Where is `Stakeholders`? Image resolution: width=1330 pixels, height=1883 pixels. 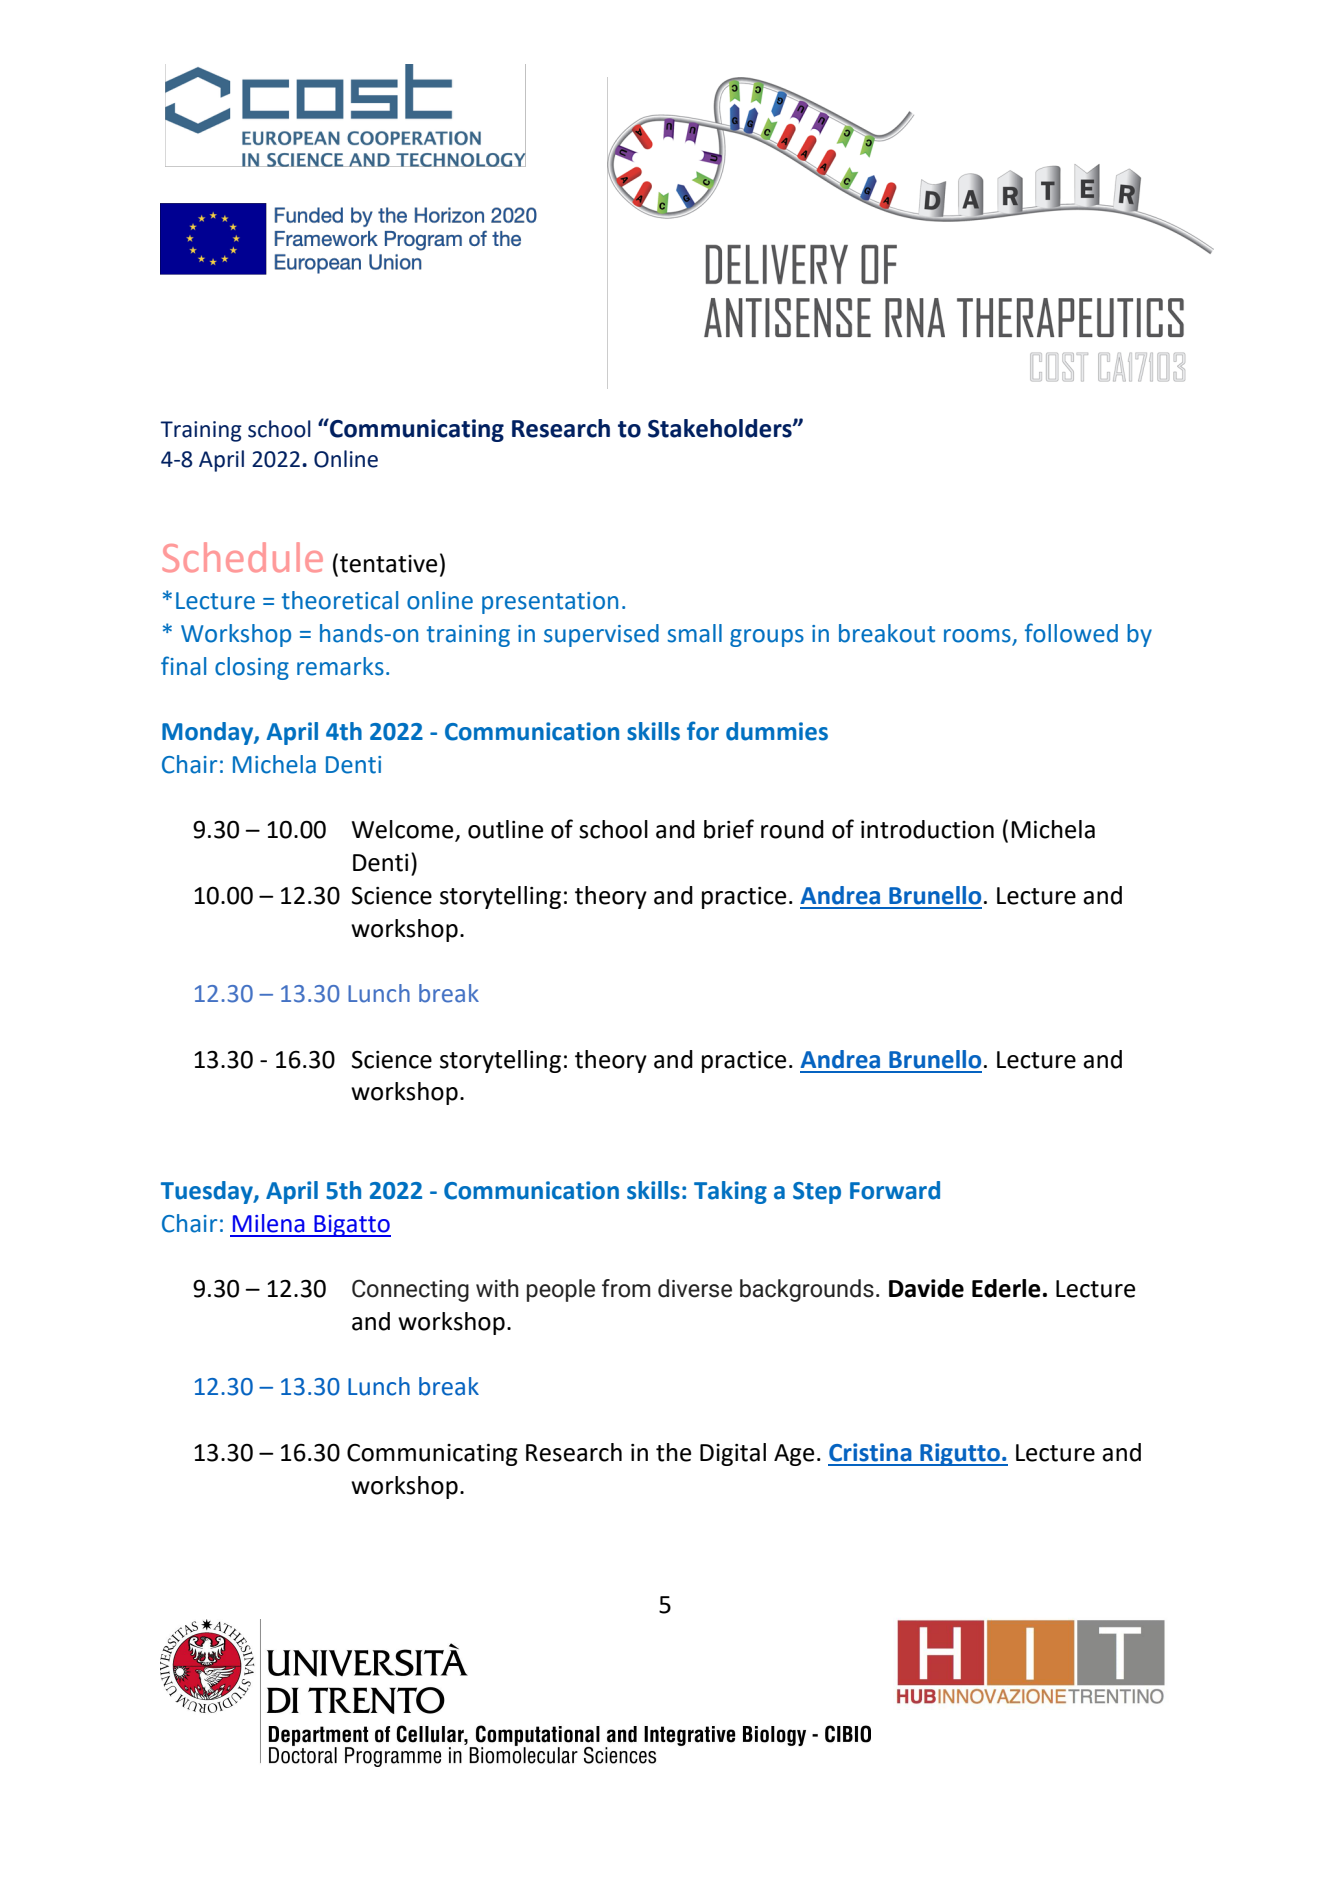 Stakeholders is located at coordinates (721, 428).
